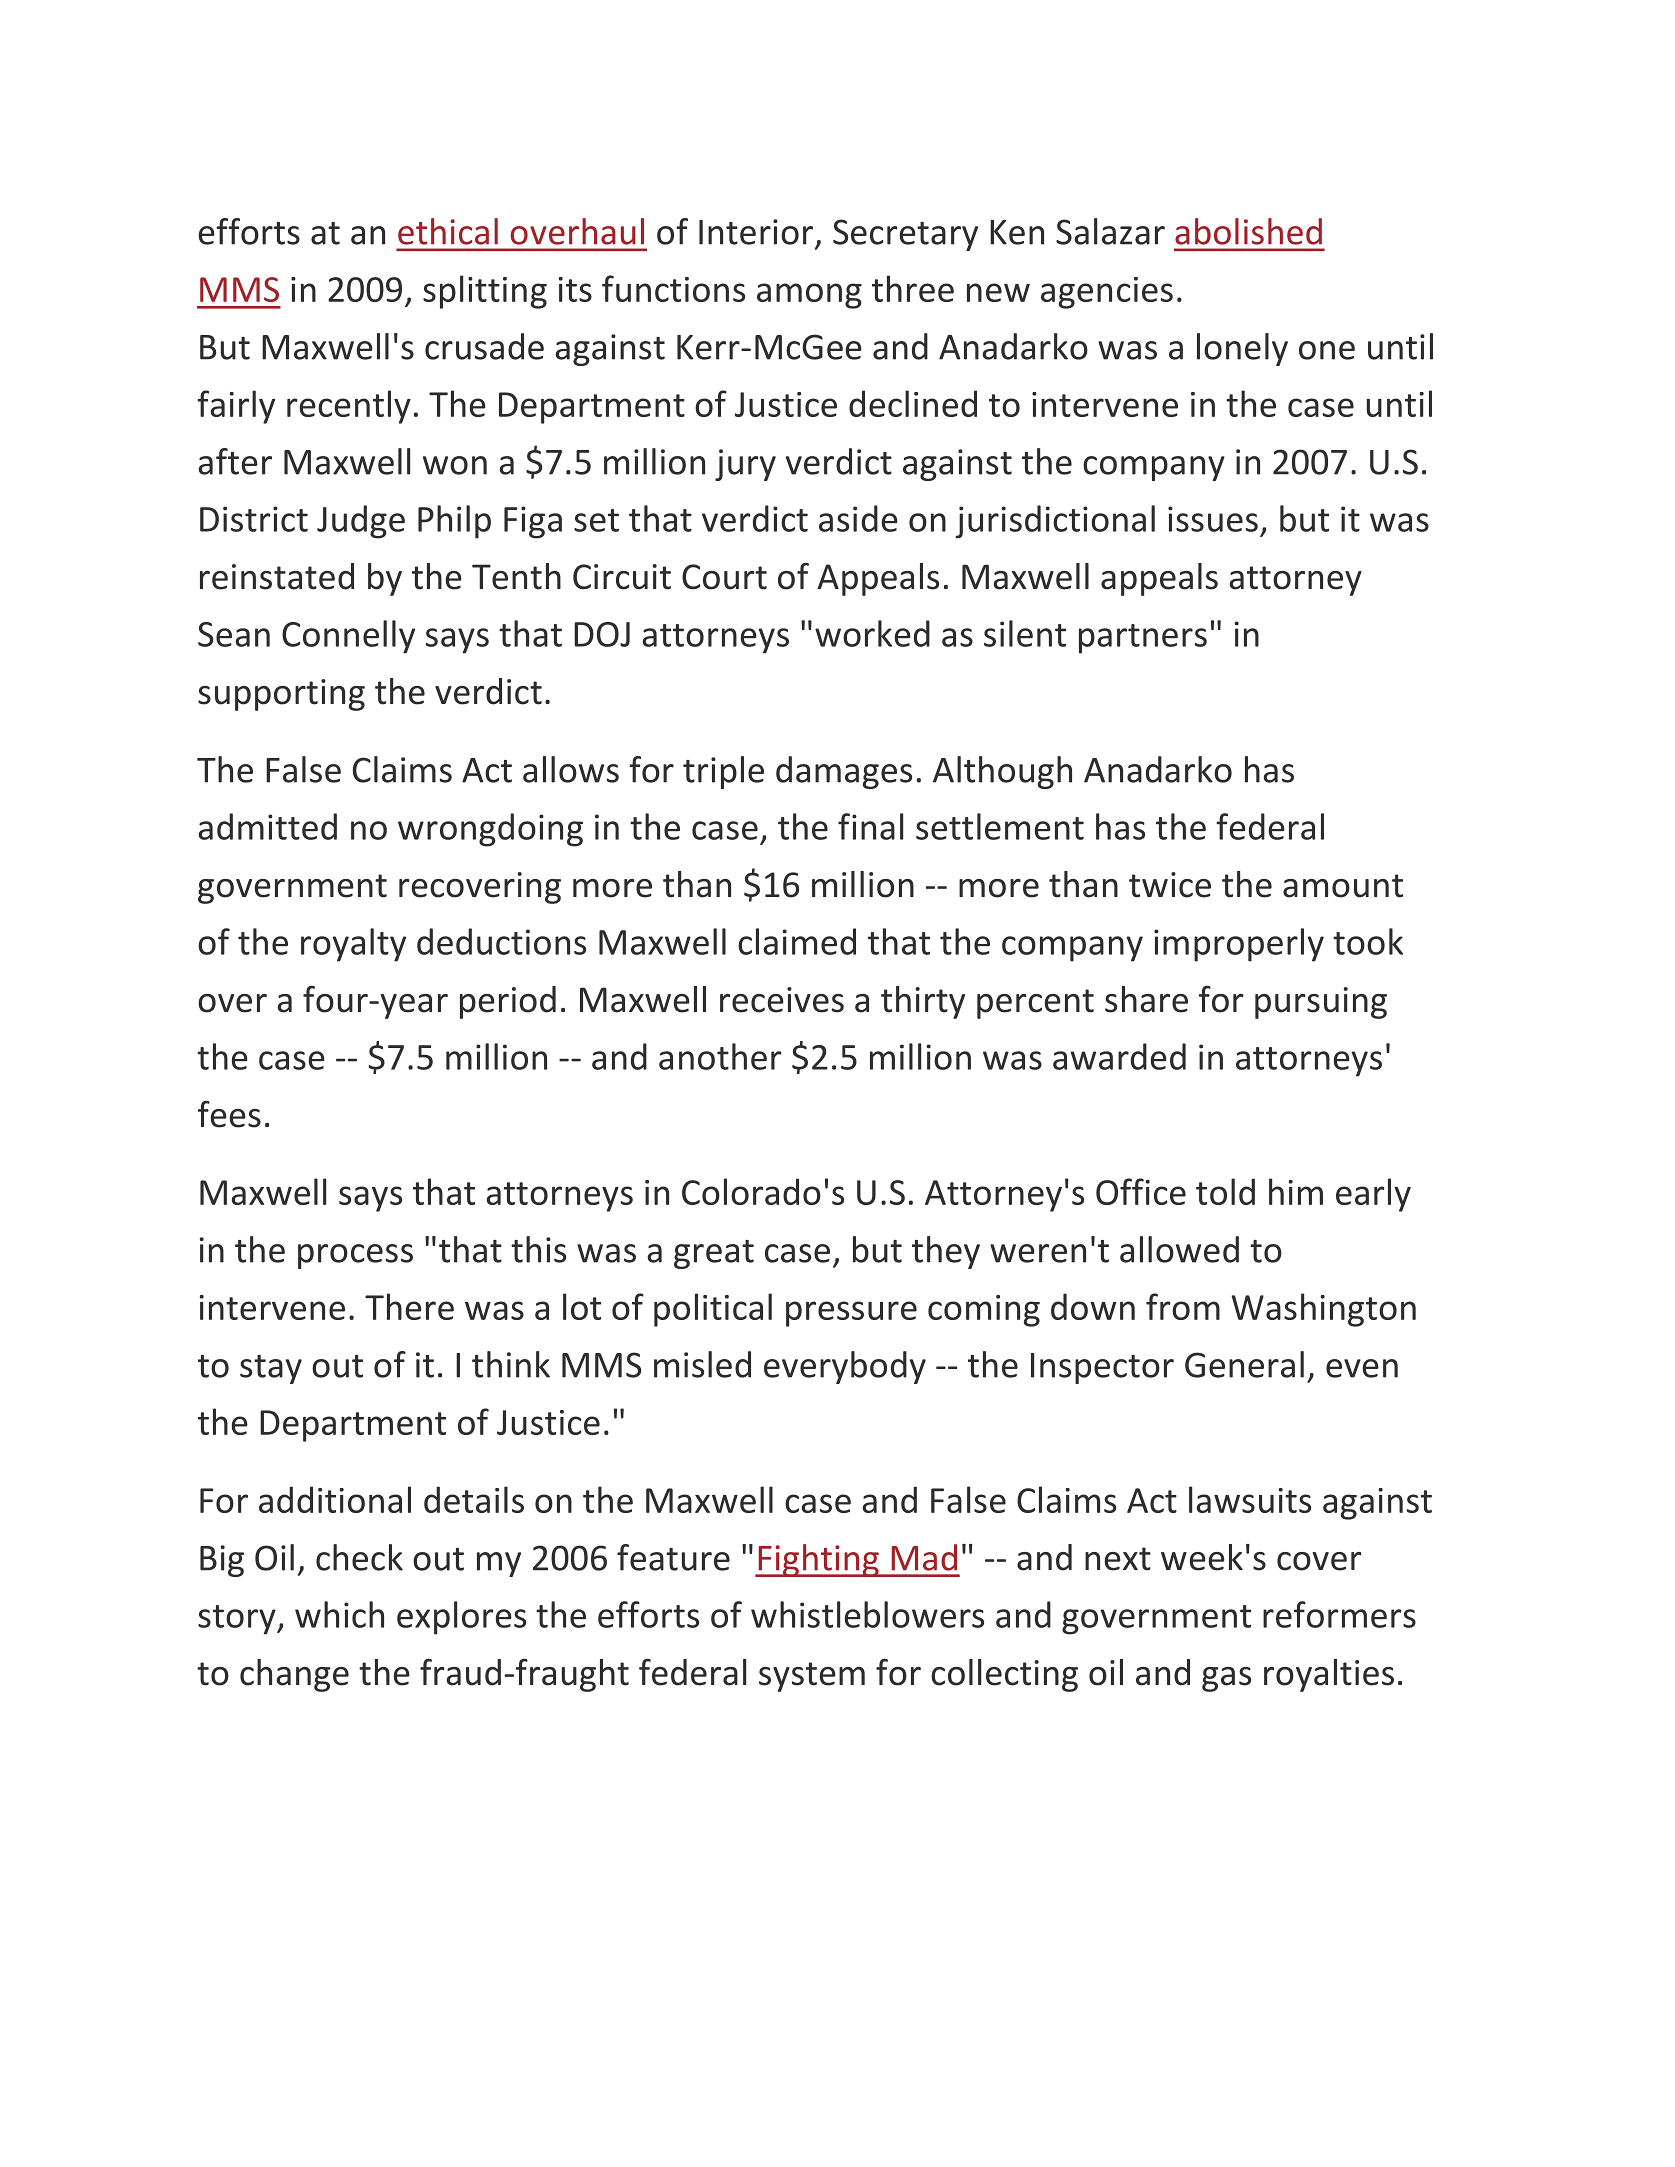  I want to click on abolished, so click(1248, 231).
